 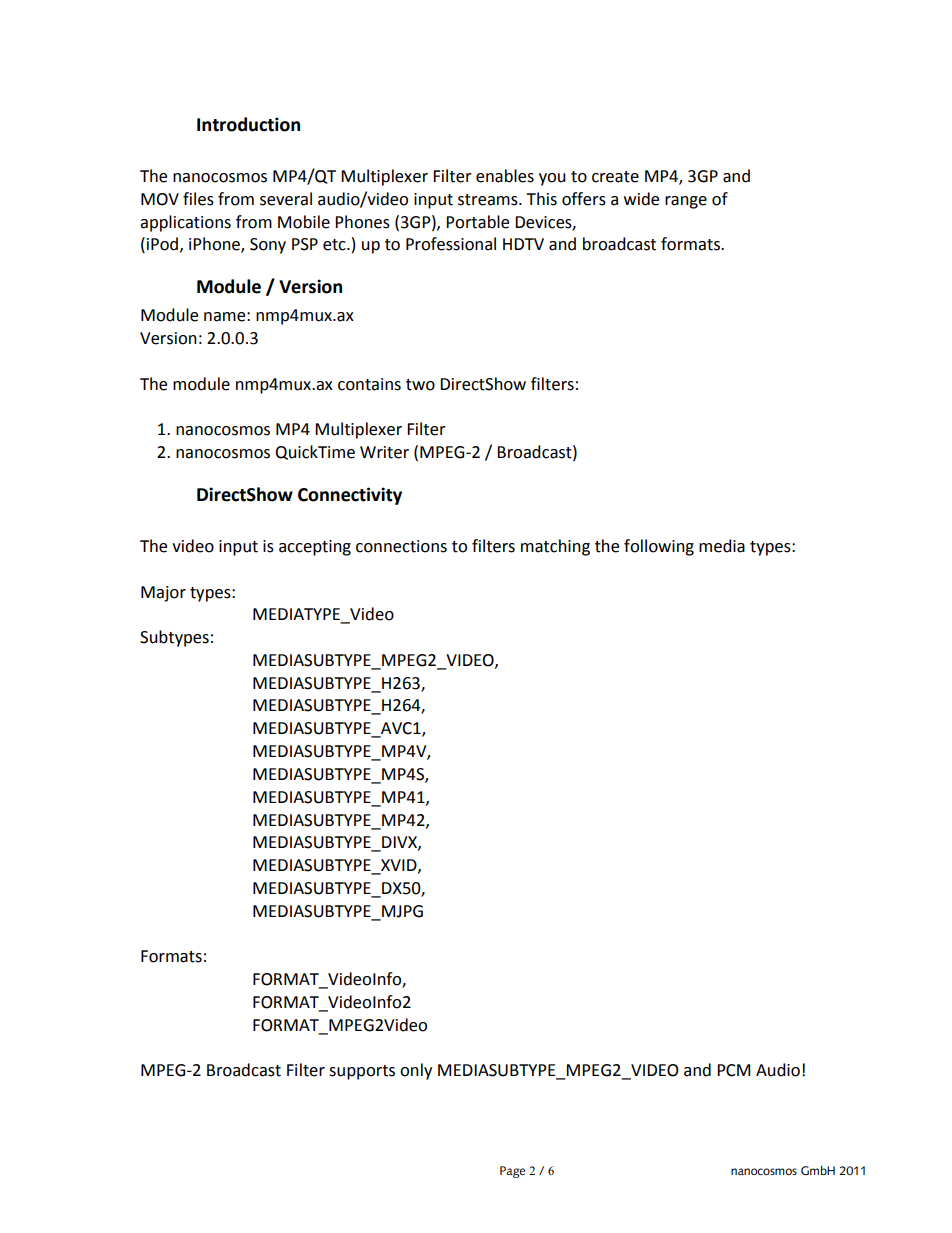 I want to click on only, so click(x=416, y=1071).
